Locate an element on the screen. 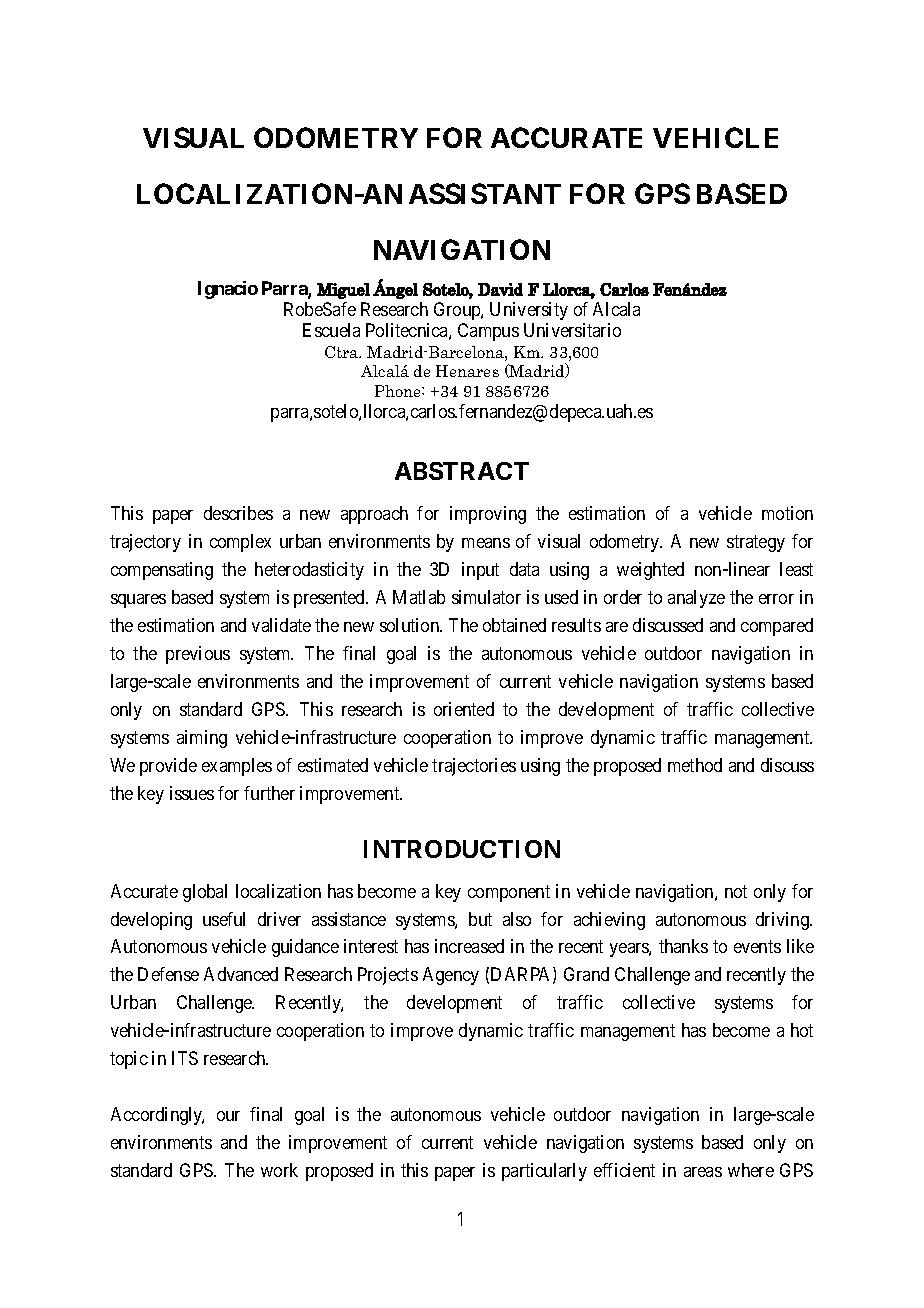 Image resolution: width=924 pixels, height=1308 pixels. Ignacio is located at coordinates (228, 290).
